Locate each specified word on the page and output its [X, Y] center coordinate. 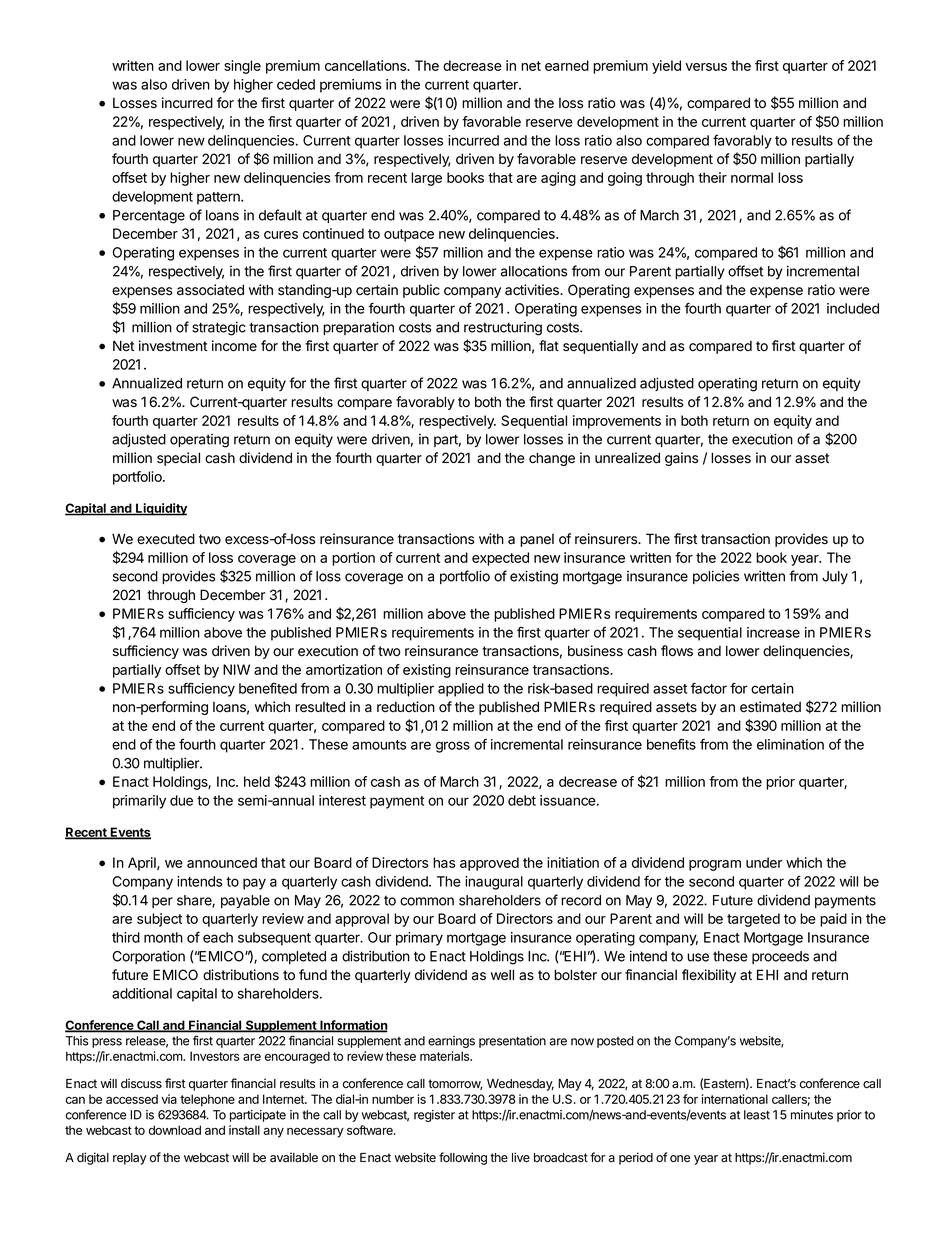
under [764, 862]
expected [500, 559]
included [853, 308]
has [444, 862]
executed [166, 539]
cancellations [367, 65]
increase [773, 632]
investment [173, 346]
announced [222, 862]
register [434, 1116]
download [175, 1130]
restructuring [503, 329]
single [242, 67]
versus [706, 67]
